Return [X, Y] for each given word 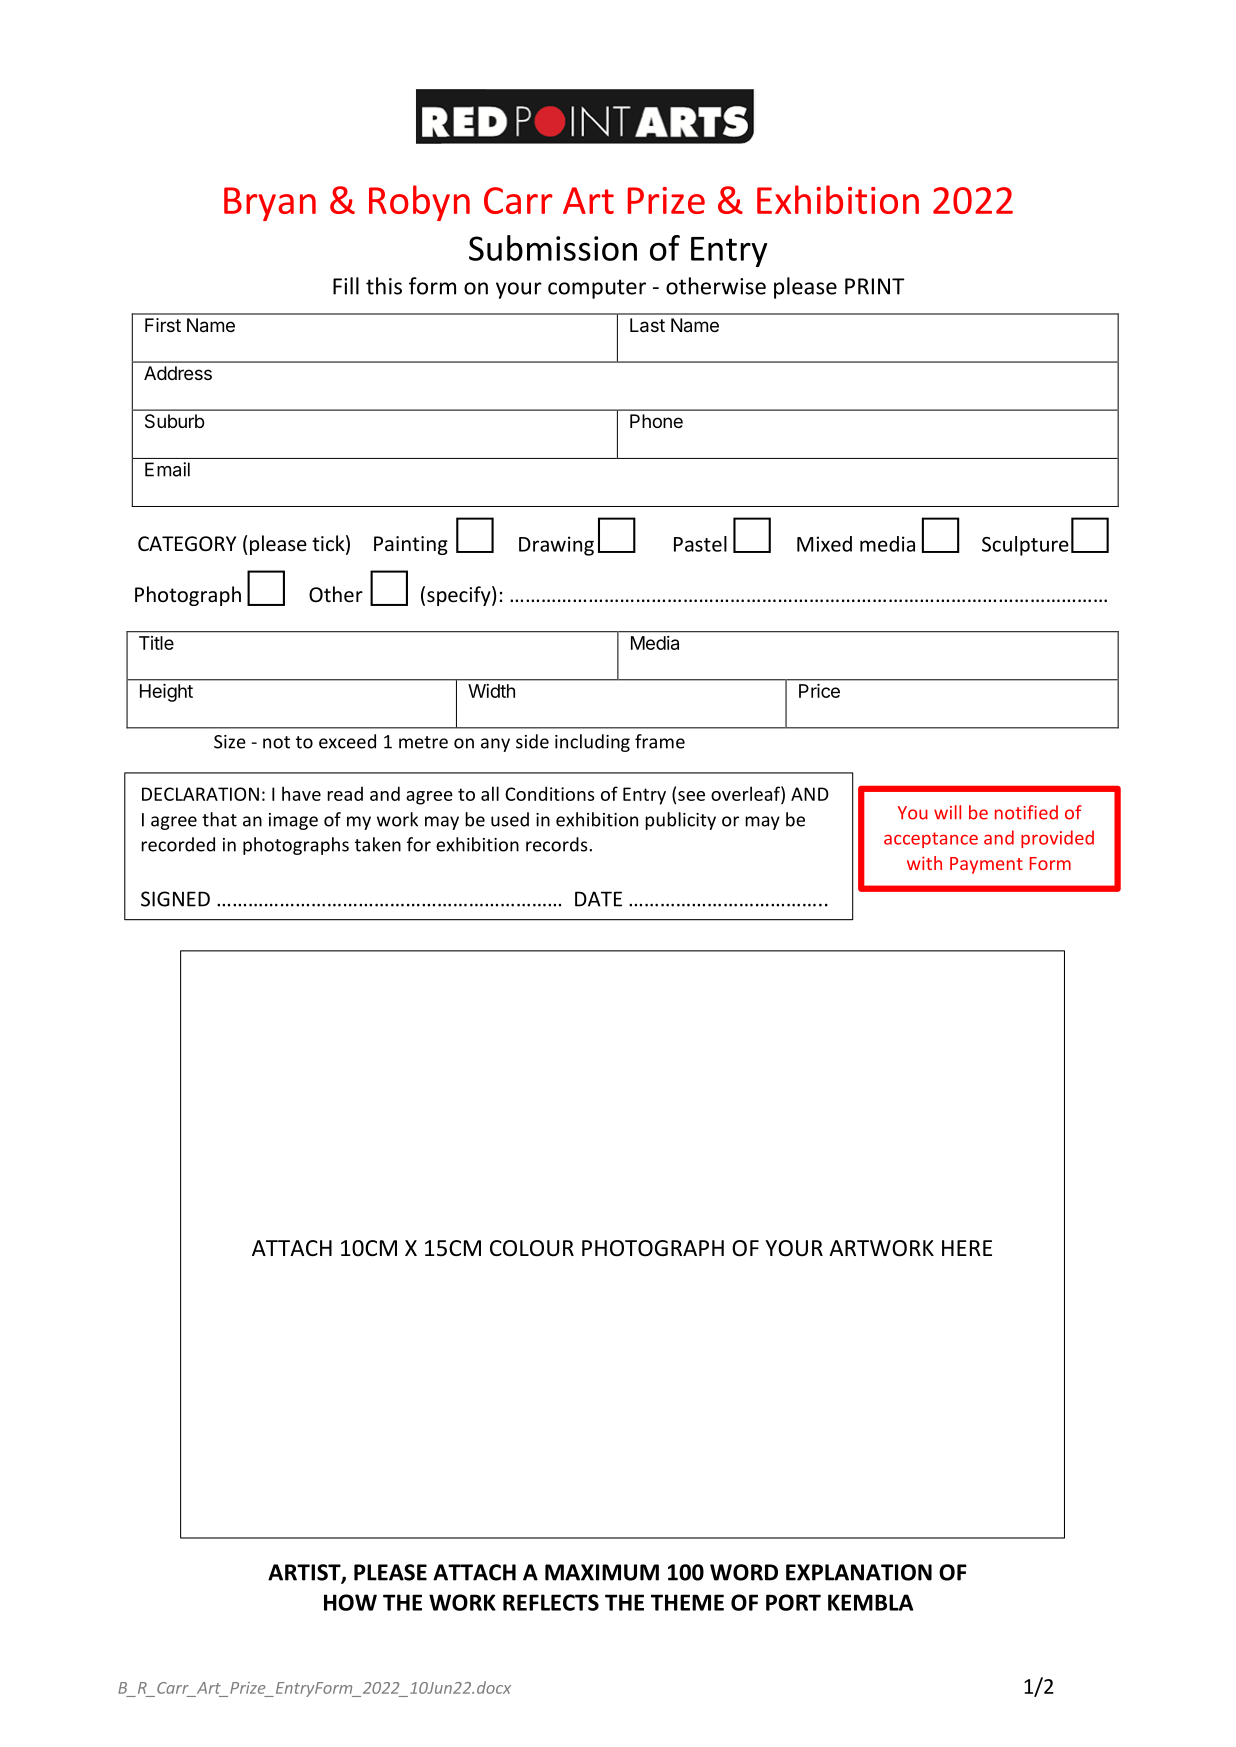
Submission [553, 248]
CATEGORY [187, 544]
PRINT [875, 286]
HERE [967, 1248]
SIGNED [175, 899]
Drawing [556, 546]
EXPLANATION [859, 1572]
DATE [598, 899]
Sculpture [1025, 546]
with [924, 863]
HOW [350, 1602]
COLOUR [532, 1248]
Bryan [270, 204]
